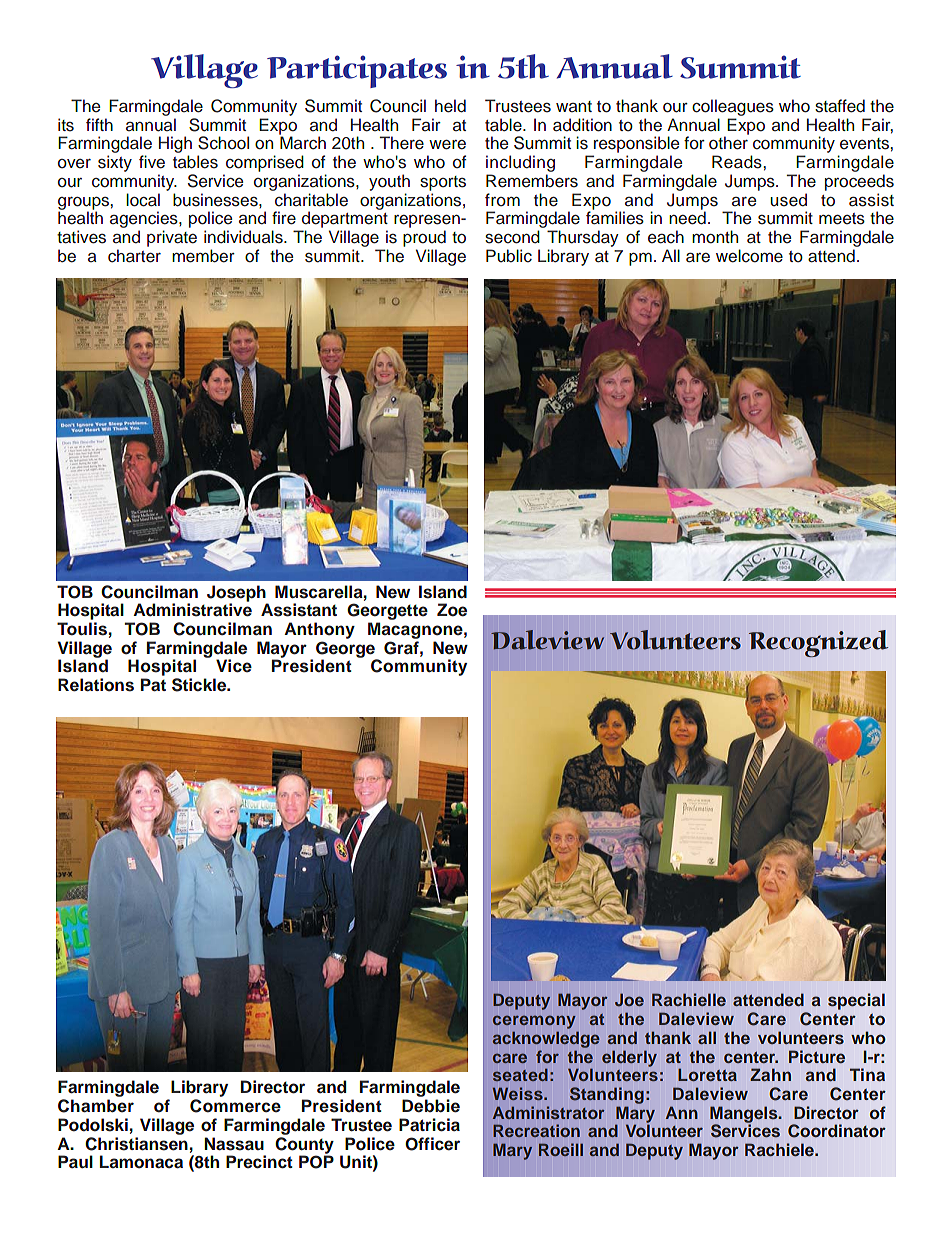  Describe the element at coordinates (818, 643) in the screenshot. I see `Recognized` at that location.
